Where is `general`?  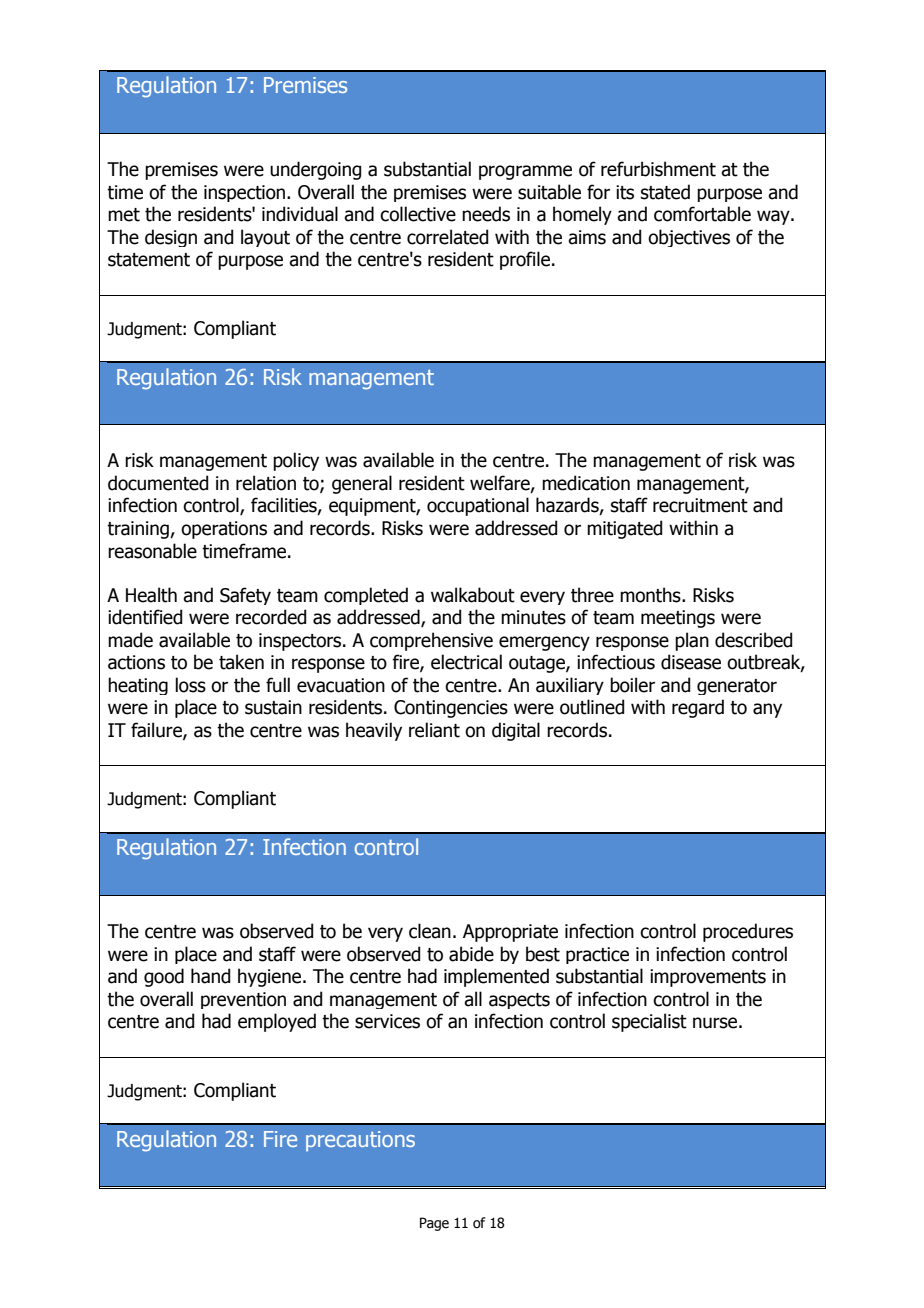
general is located at coordinates (362, 484).
